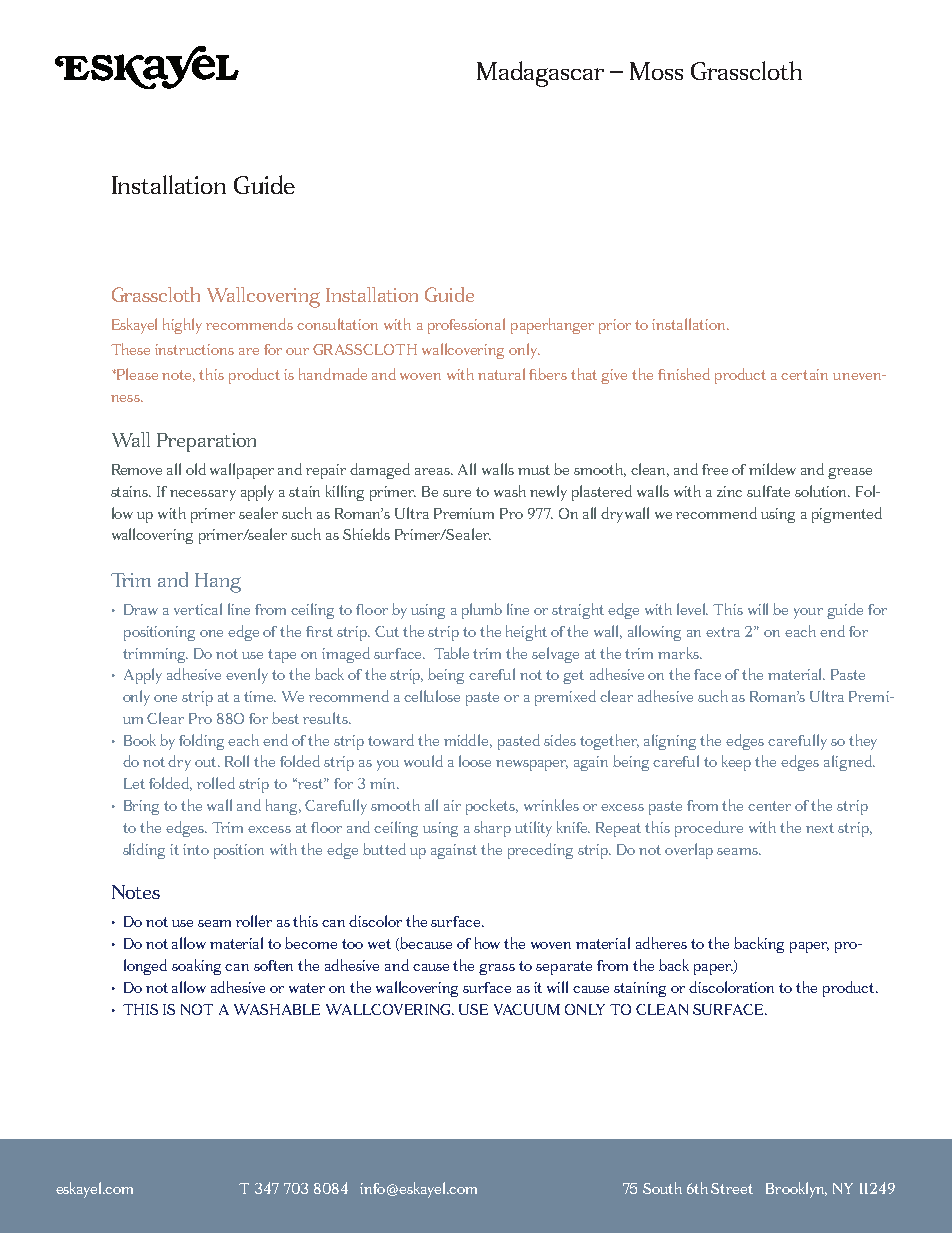 The image size is (952, 1233). I want to click on adheres, so click(661, 943).
